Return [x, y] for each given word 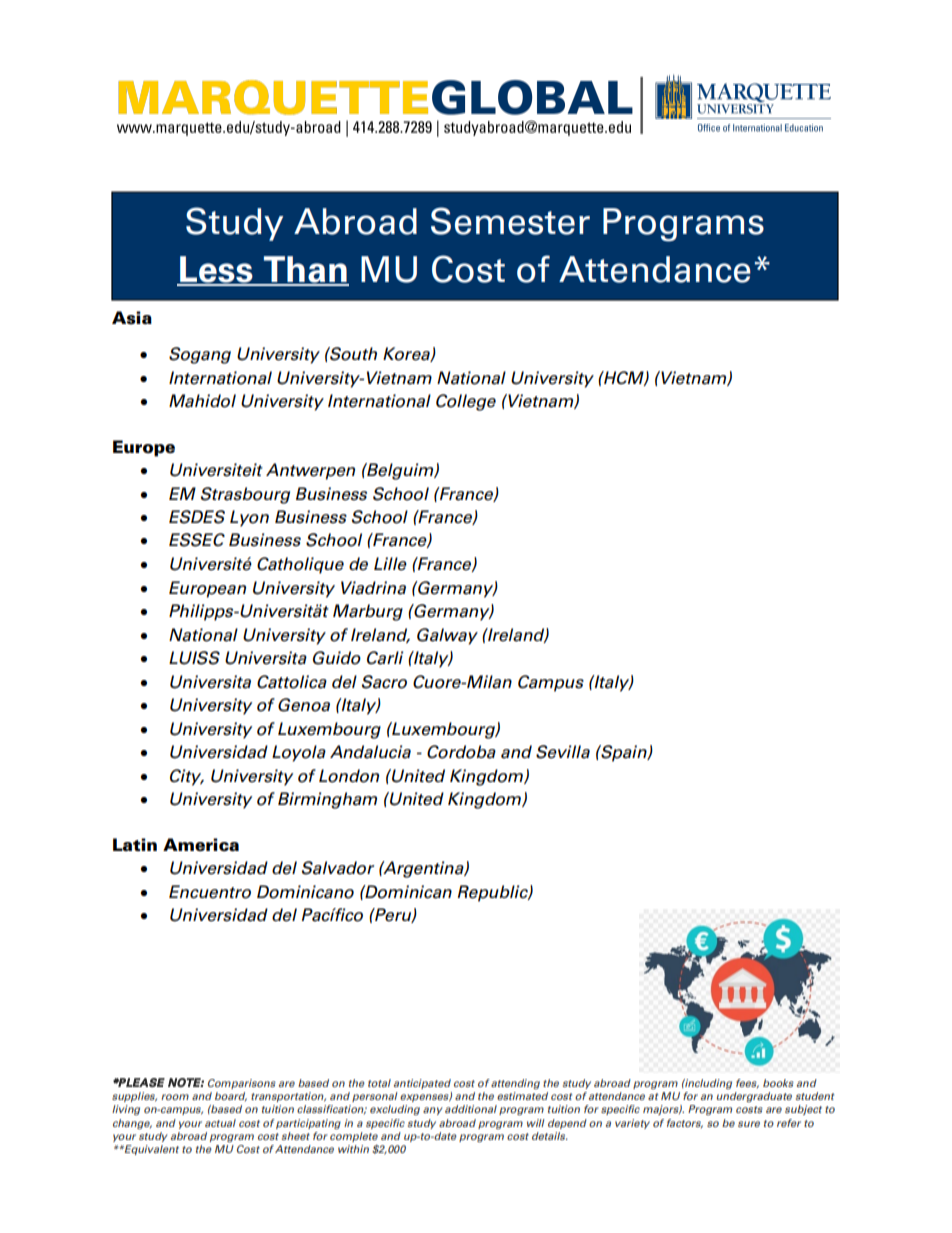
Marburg [368, 612]
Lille [390, 564]
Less [216, 270]
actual [220, 1123]
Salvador [338, 868]
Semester [510, 221]
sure [749, 1124]
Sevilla [563, 752]
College [466, 402]
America [201, 845]
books [778, 1083]
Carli [385, 658]
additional [471, 1109]
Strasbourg [245, 495]
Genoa [304, 705]
